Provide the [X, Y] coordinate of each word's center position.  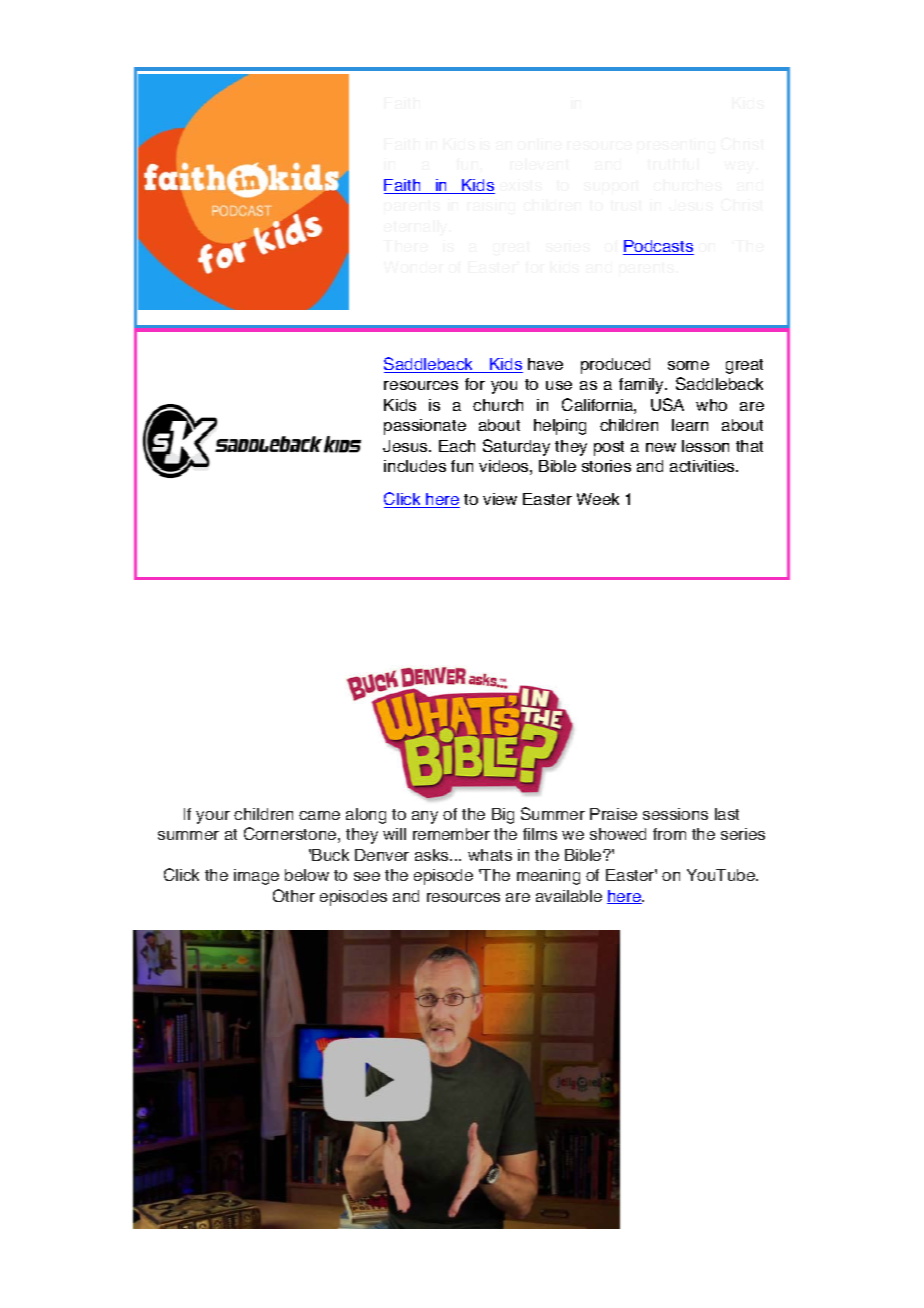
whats [490, 855]
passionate [425, 427]
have [545, 364]
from [669, 834]
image [256, 877]
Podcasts [658, 247]
